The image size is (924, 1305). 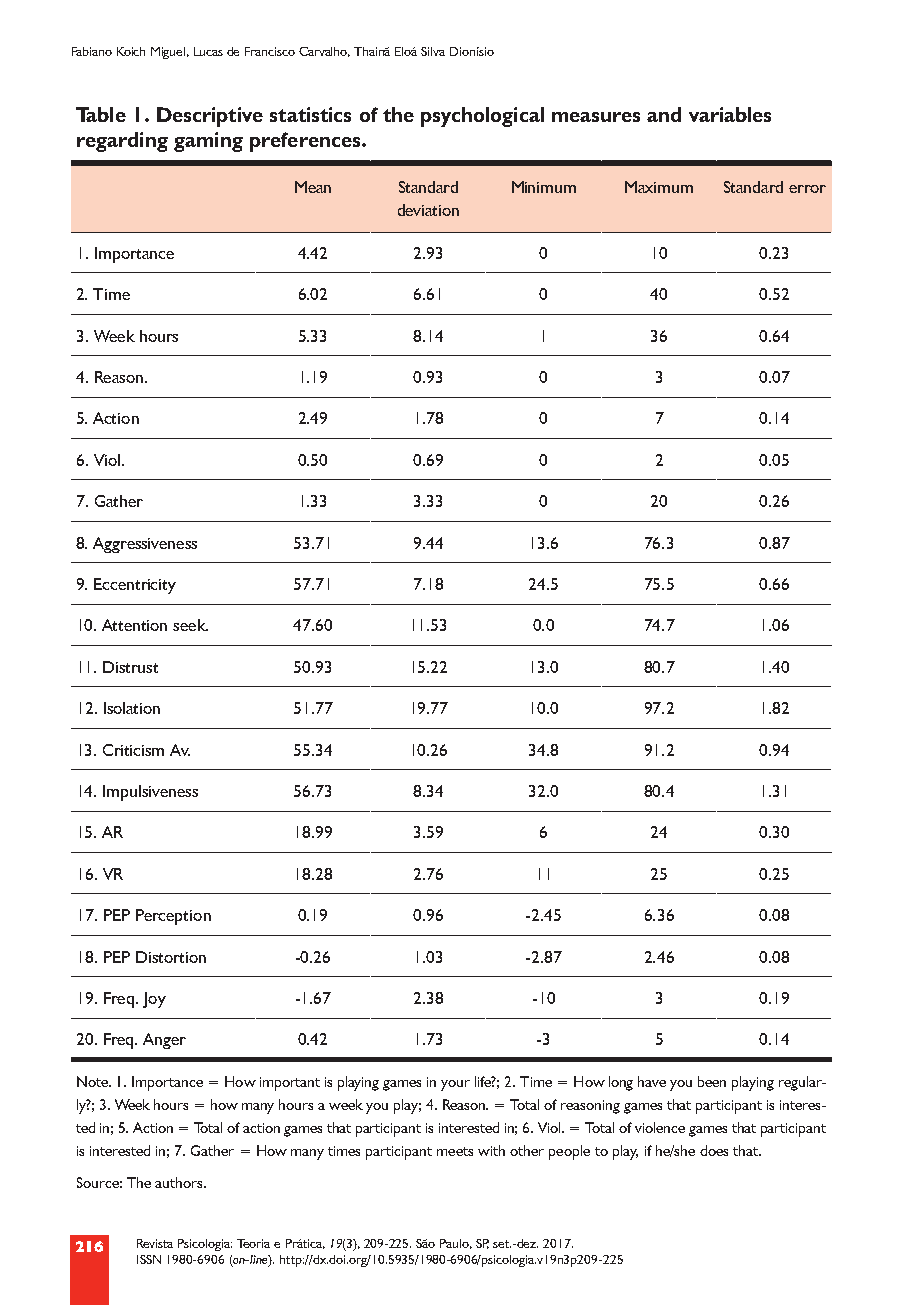 I want to click on meets, so click(x=455, y=1151).
